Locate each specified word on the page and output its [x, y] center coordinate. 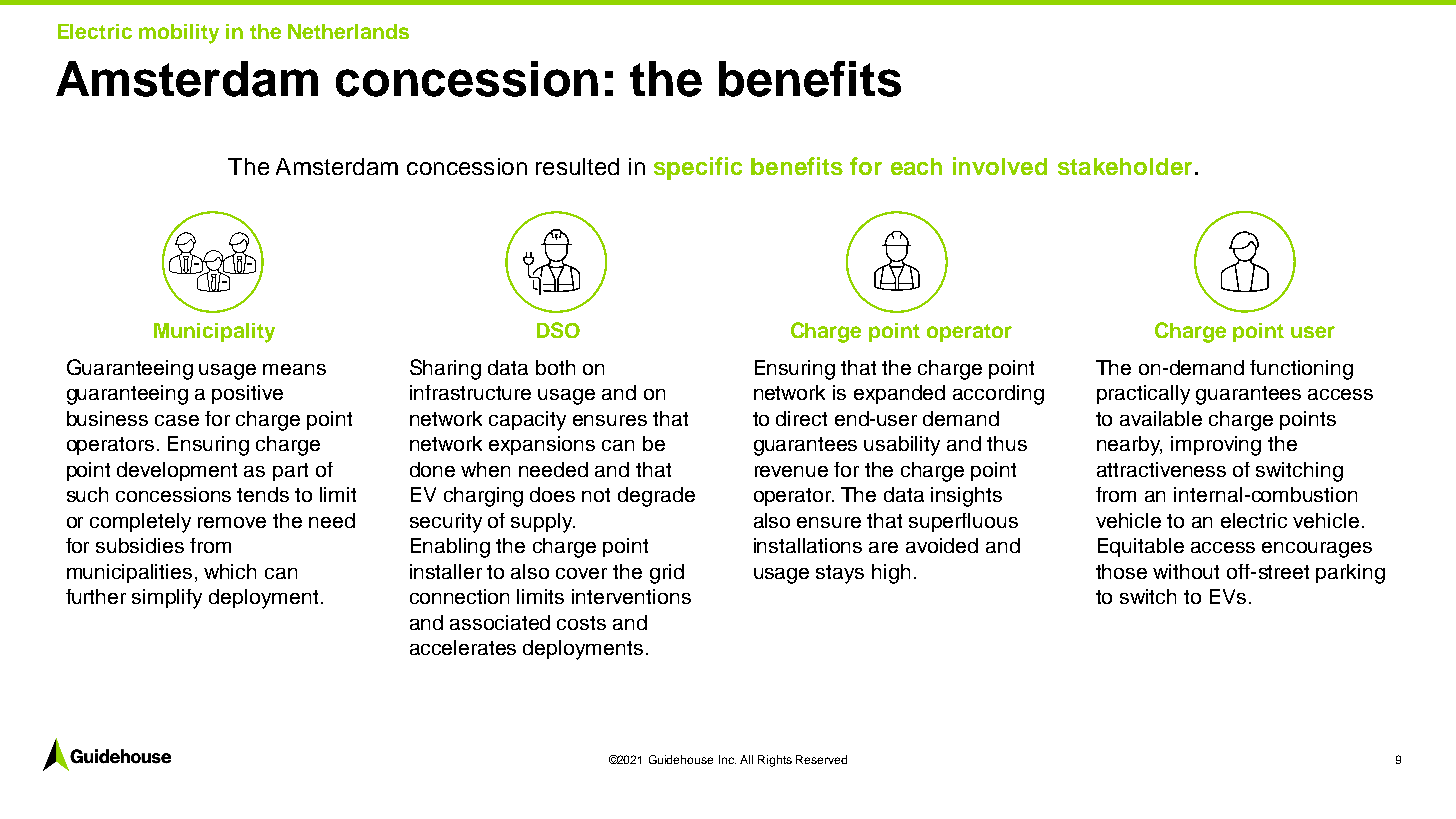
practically [1143, 395]
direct [801, 418]
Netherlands [348, 31]
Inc [727, 759]
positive [247, 394]
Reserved [821, 759]
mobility [179, 34]
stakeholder [1125, 166]
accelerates [463, 647]
